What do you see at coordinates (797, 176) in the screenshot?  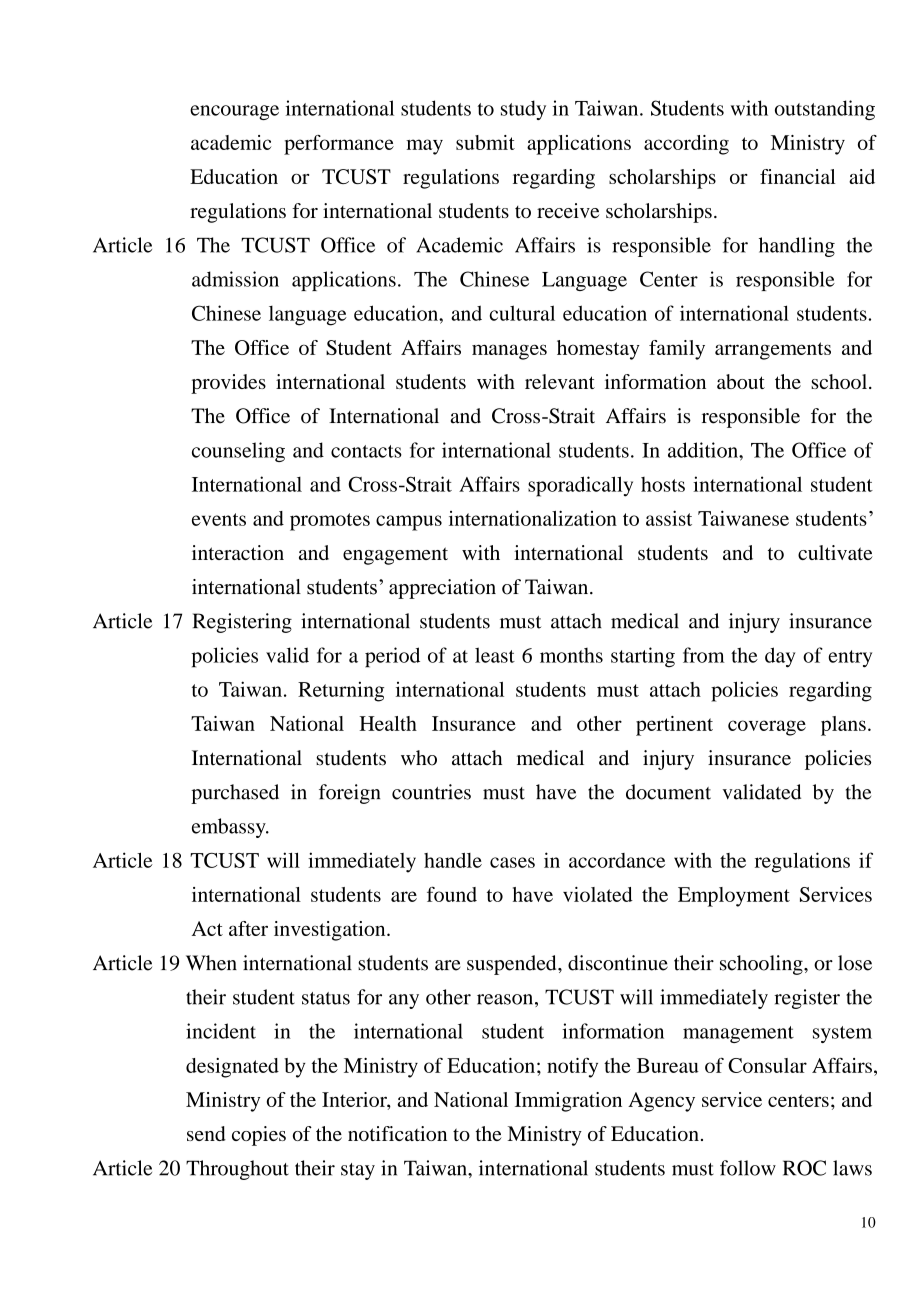 I see `financial` at bounding box center [797, 176].
